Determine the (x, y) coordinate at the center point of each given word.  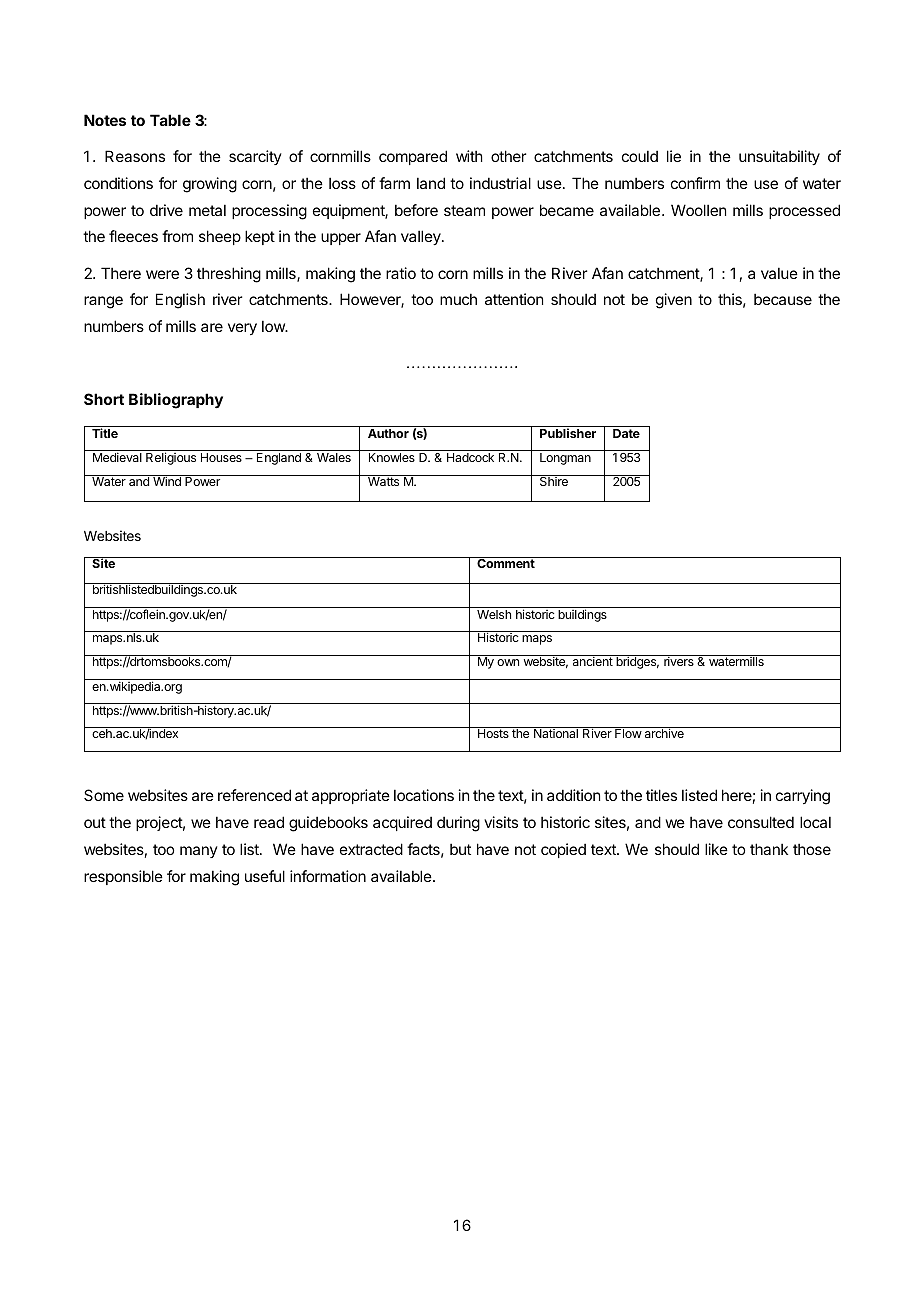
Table (170, 120)
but (460, 849)
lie (674, 156)
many (199, 852)
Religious (171, 458)
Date (626, 433)
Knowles (392, 457)
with (469, 156)
